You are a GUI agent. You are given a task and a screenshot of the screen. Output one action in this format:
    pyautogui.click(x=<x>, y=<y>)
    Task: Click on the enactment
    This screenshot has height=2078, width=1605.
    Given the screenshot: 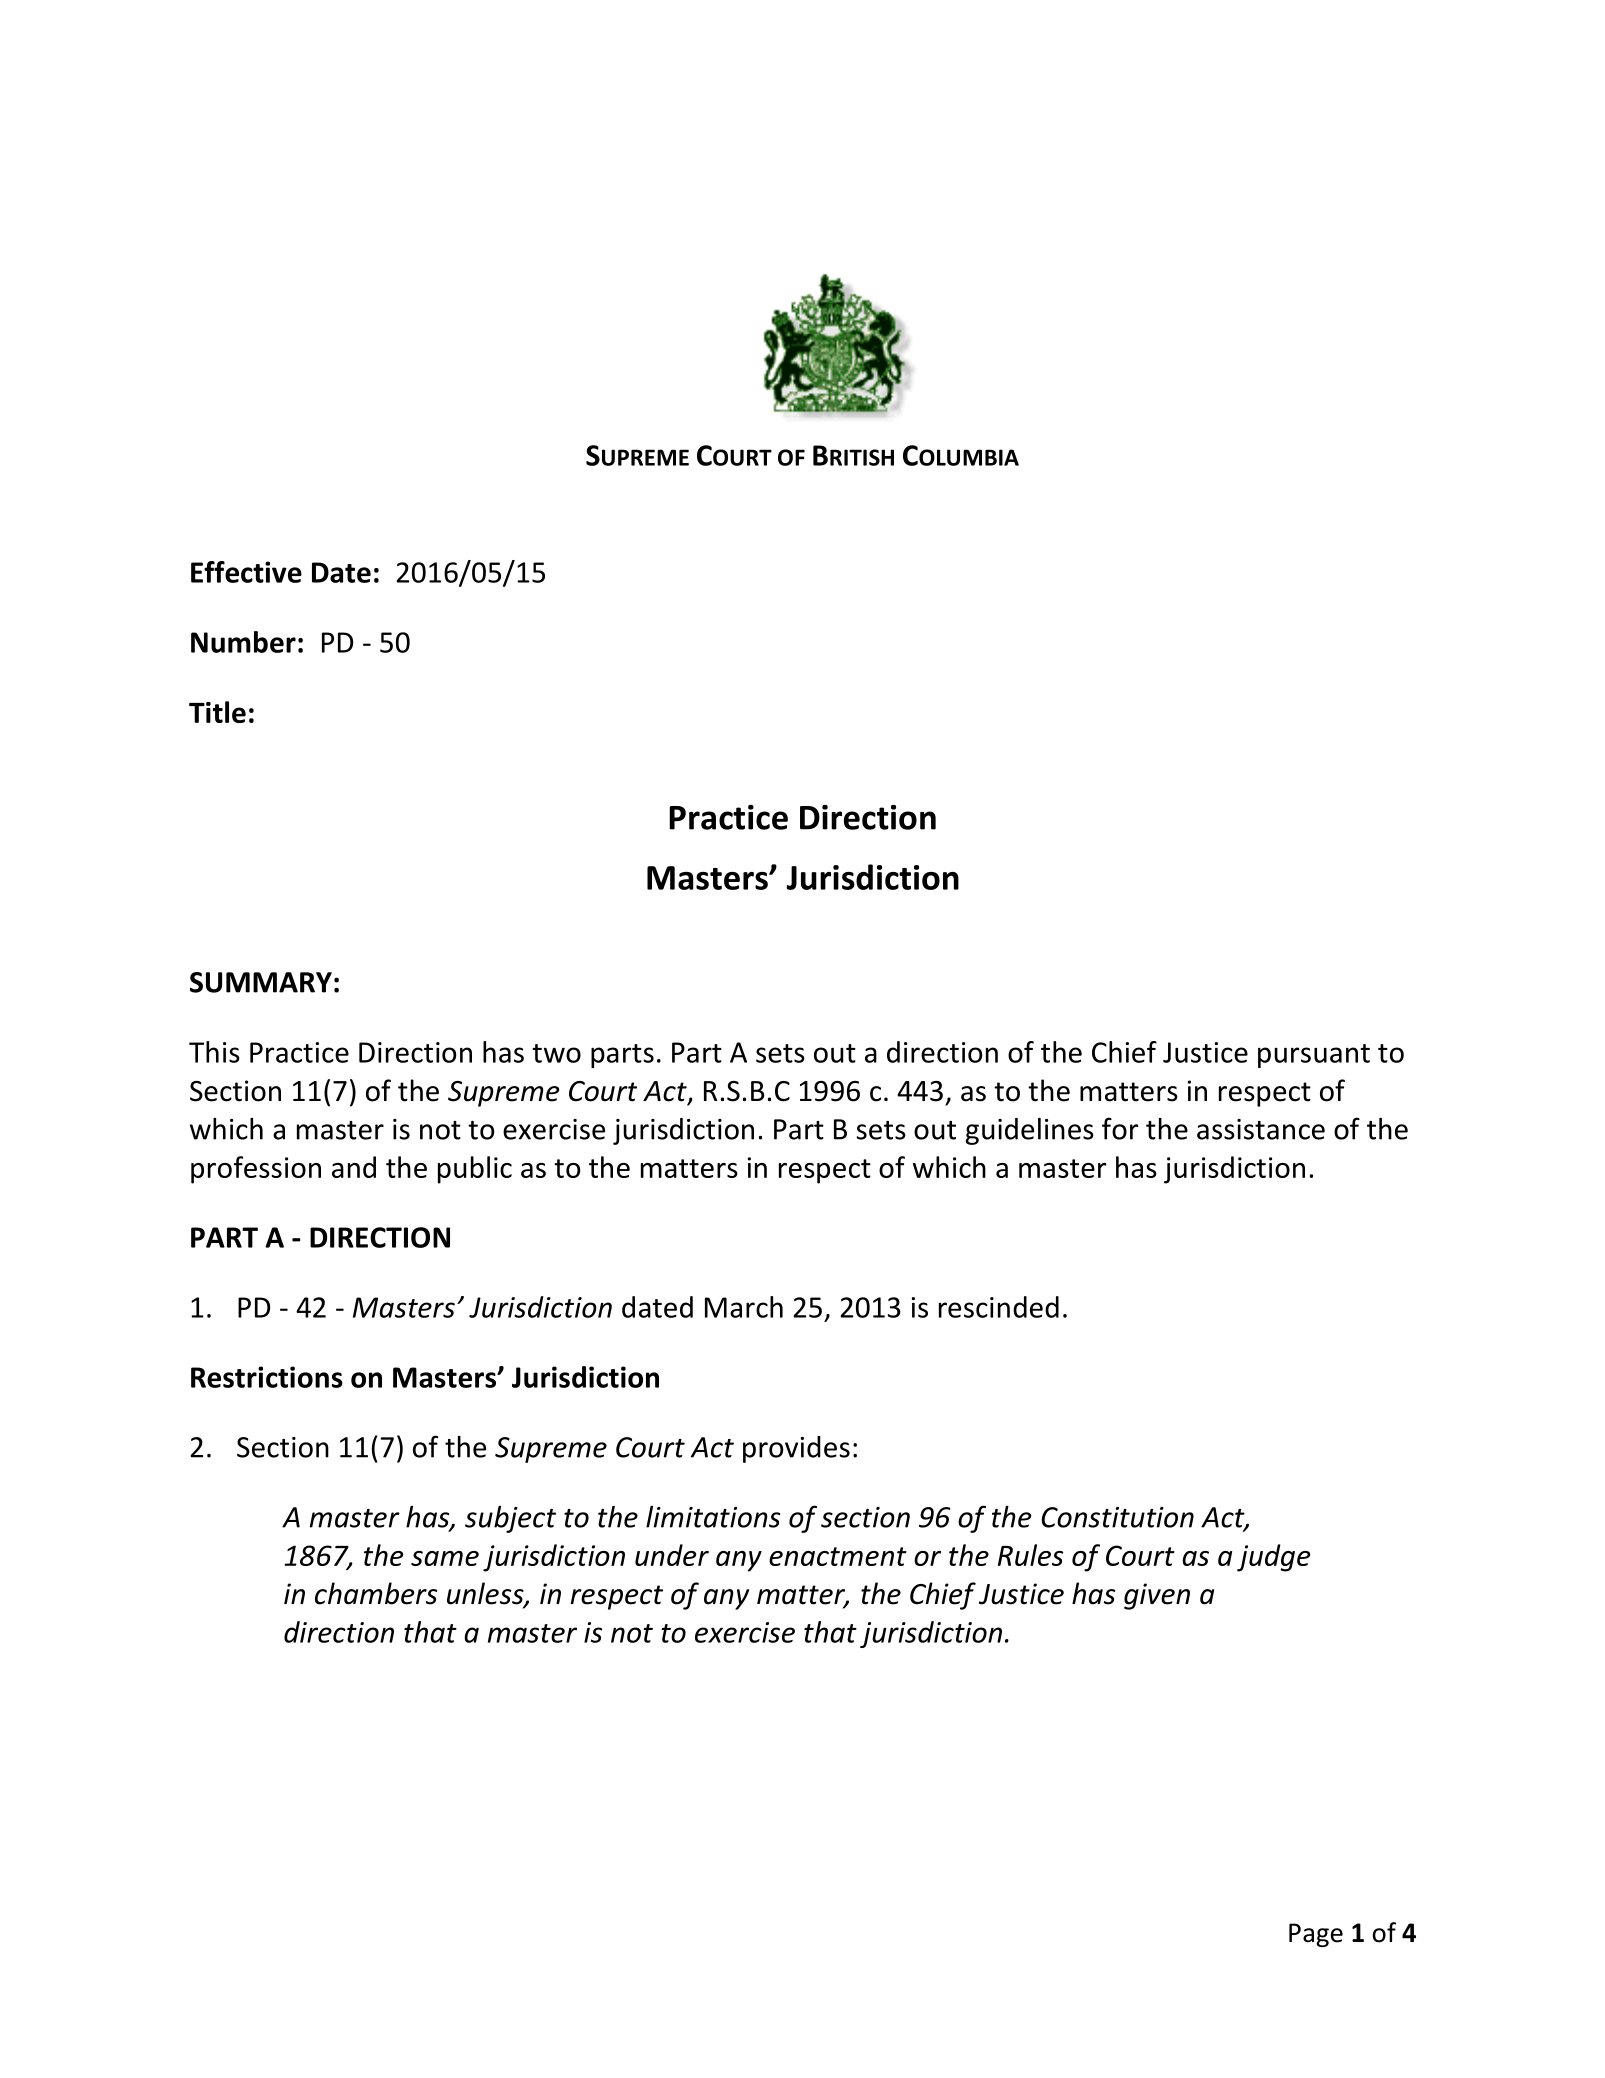 What is the action you would take?
    pyautogui.click(x=838, y=1556)
